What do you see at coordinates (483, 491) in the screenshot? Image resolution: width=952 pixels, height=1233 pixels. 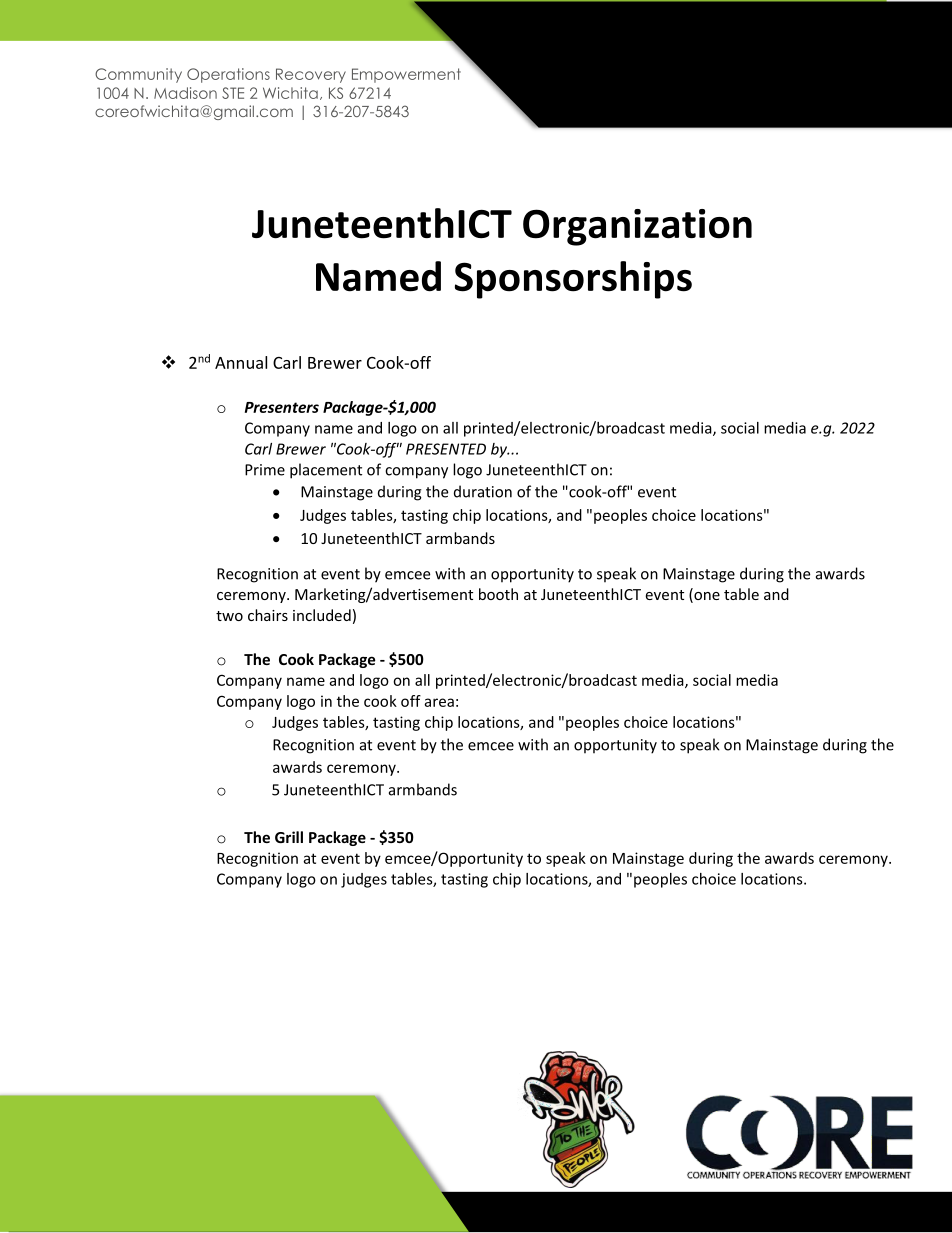 I see `duration` at bounding box center [483, 491].
